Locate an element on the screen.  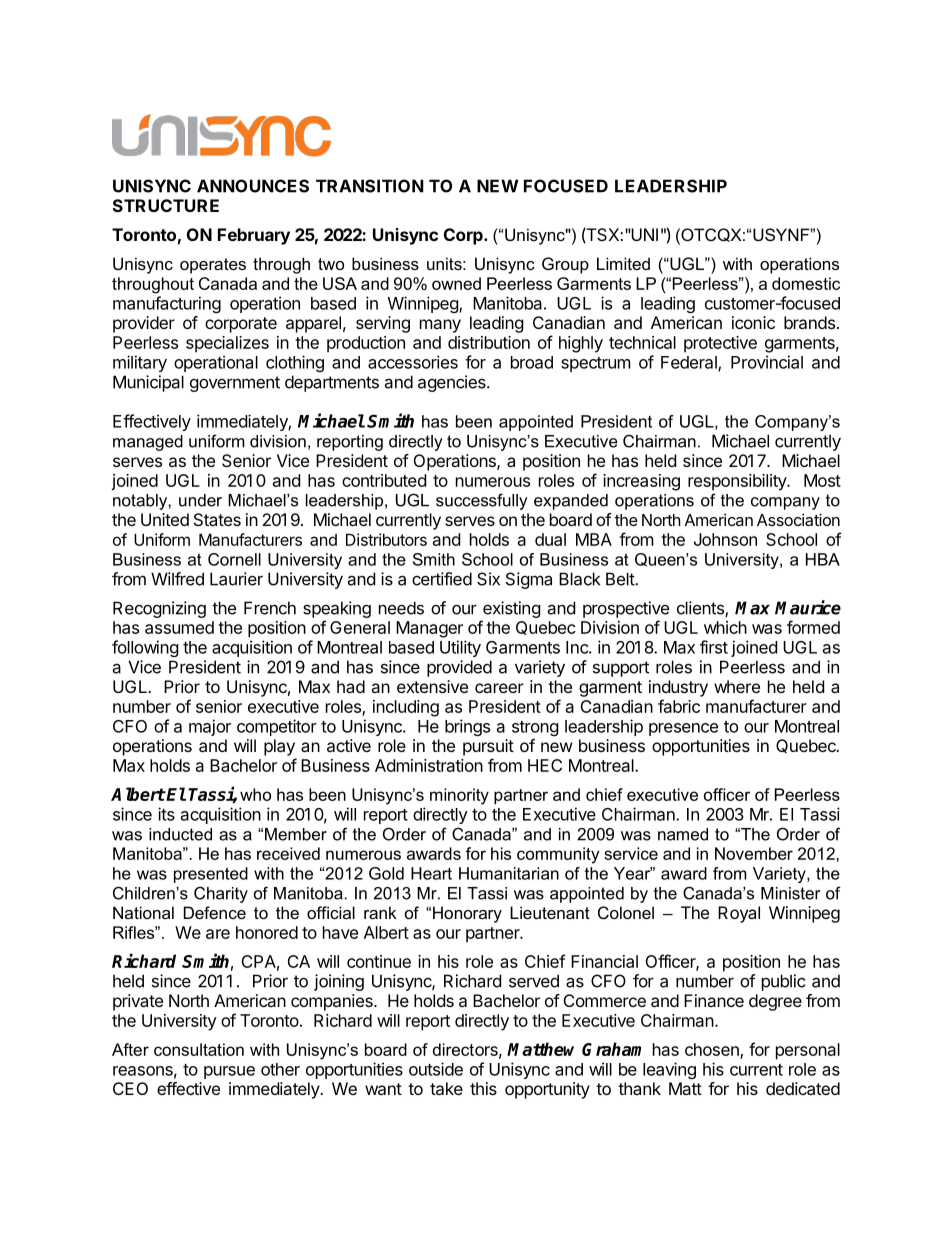
which is located at coordinates (725, 627).
